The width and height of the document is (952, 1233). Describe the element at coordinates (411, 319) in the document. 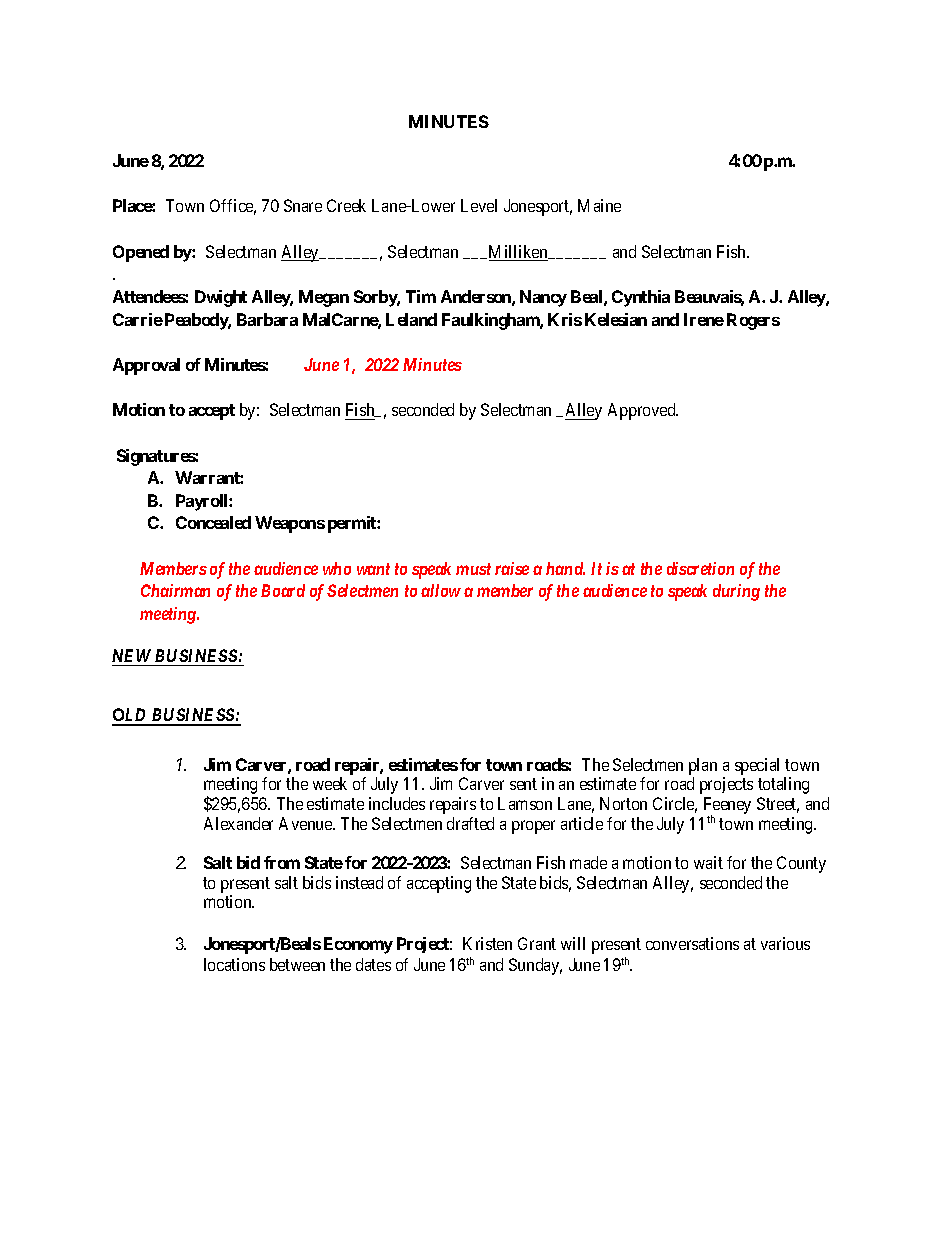

I see `Leland` at that location.
